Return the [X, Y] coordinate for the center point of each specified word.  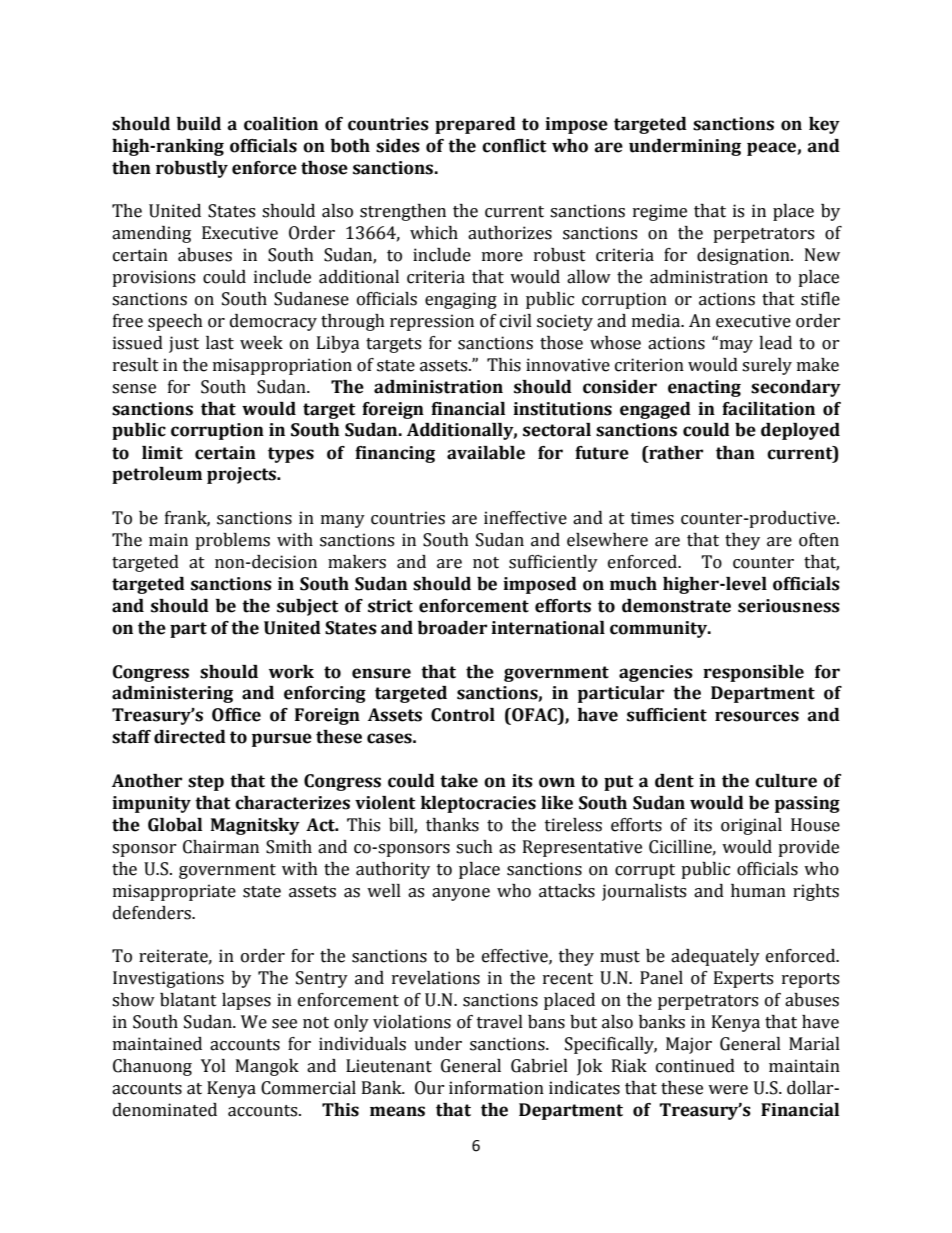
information [496, 1088]
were [728, 1090]
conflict [514, 146]
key [824, 125]
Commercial [308, 1088]
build [199, 124]
